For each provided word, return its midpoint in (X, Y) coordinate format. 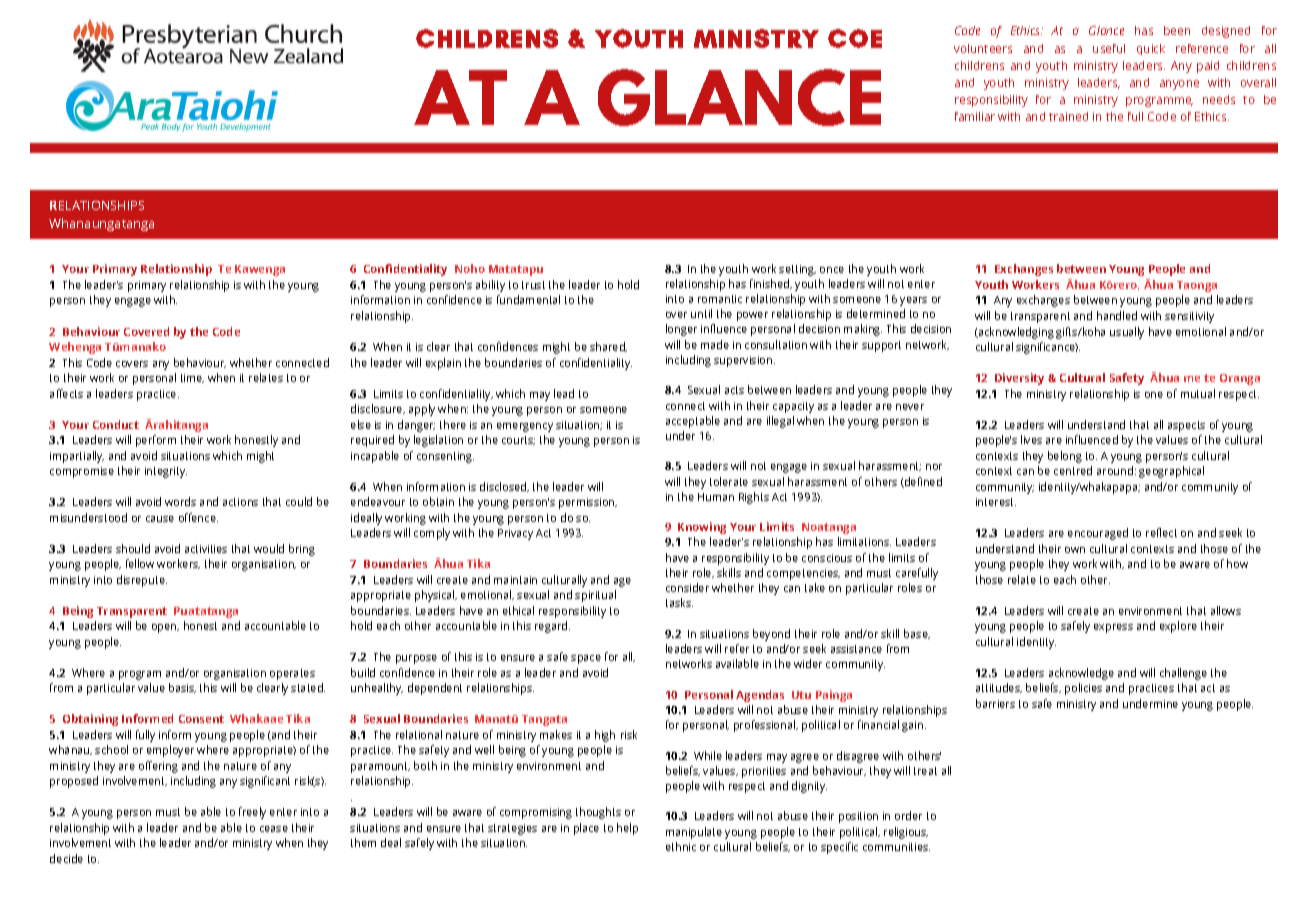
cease (274, 829)
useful (1109, 48)
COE (855, 38)
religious (906, 833)
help (627, 829)
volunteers (983, 48)
